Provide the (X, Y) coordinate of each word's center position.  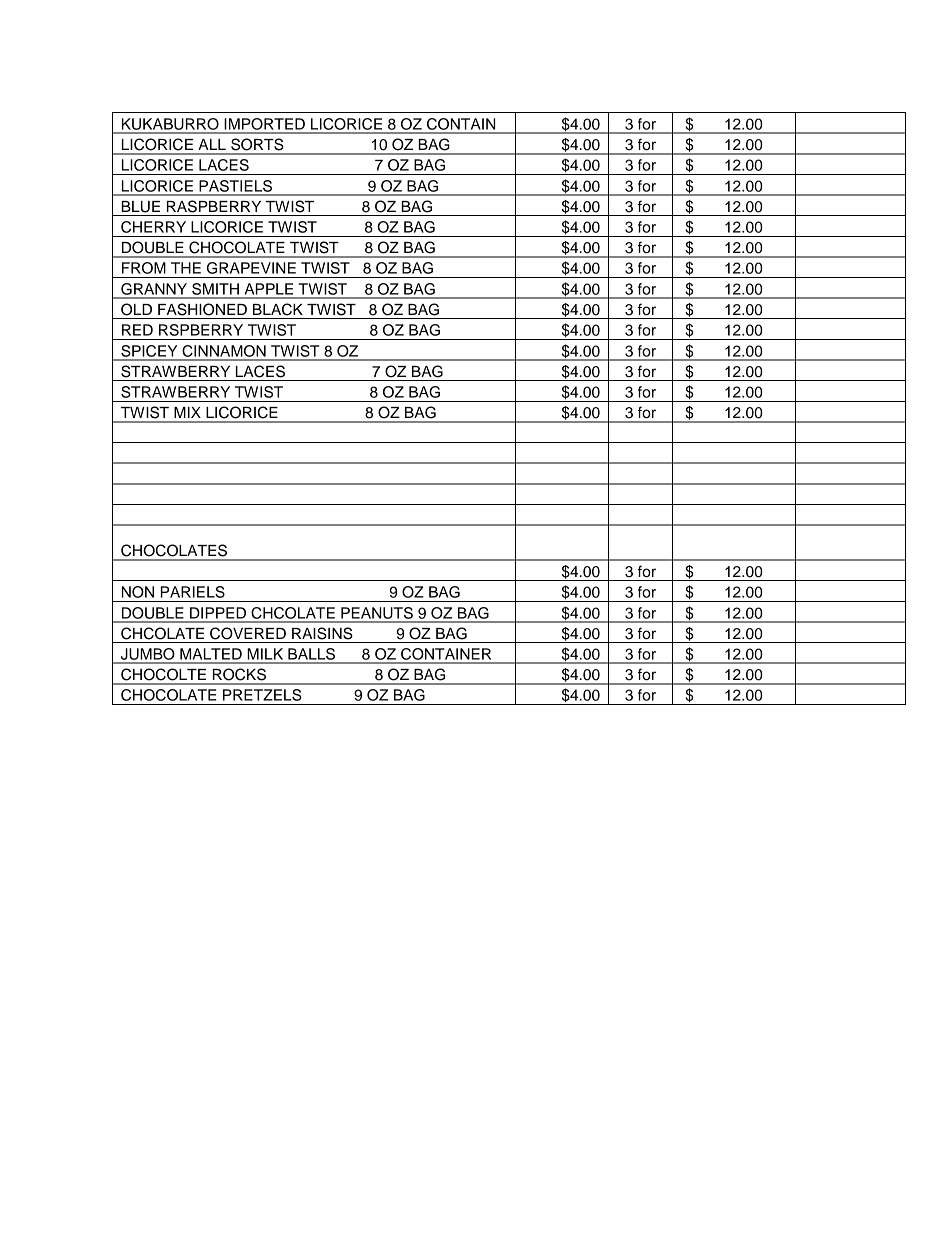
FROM (144, 268)
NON (138, 592)
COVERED (248, 633)
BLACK (278, 309)
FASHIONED (202, 309)
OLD (136, 309)
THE (186, 268)
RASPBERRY (214, 206)
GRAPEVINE (251, 268)
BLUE (140, 207)
